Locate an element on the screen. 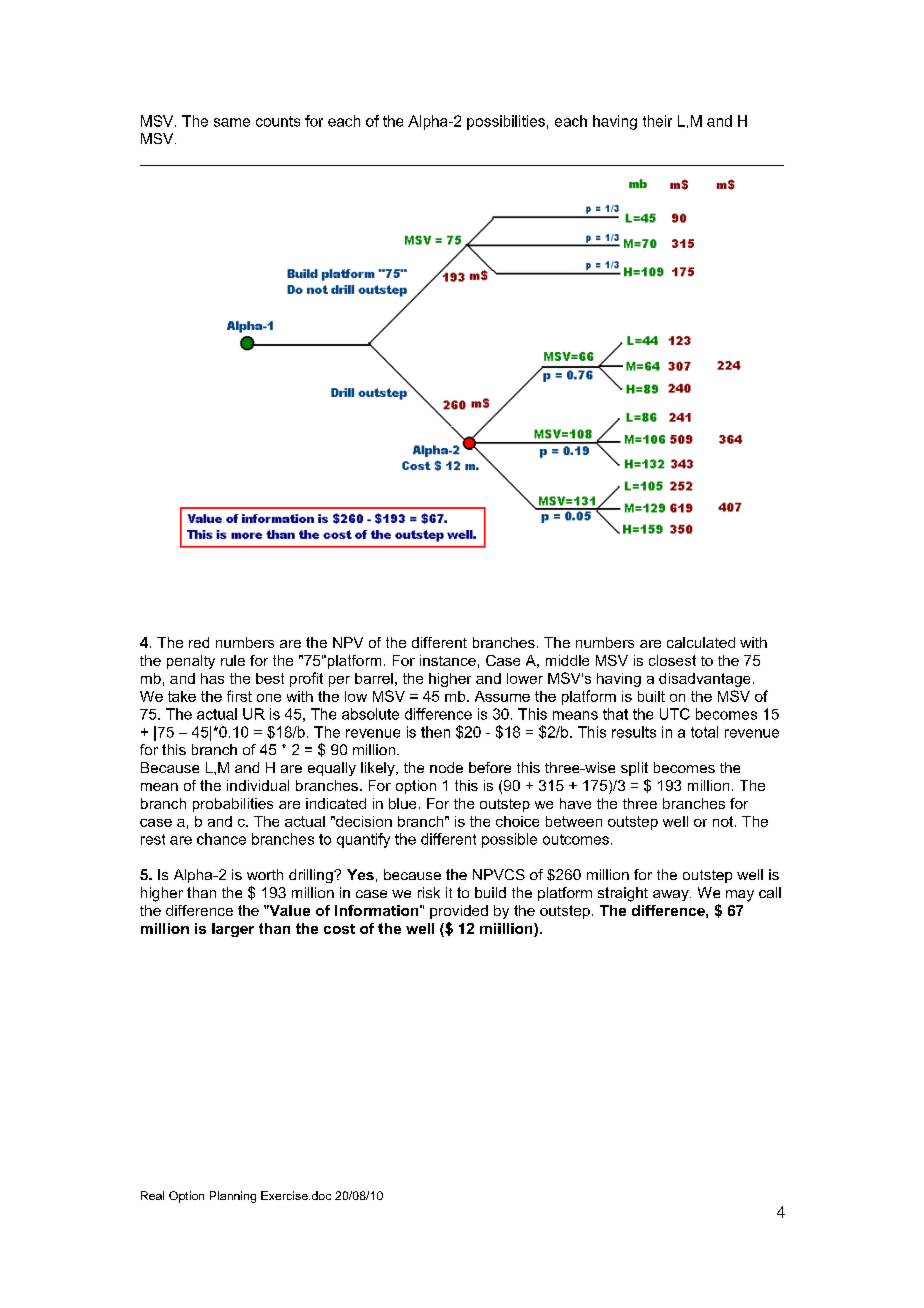 Image resolution: width=924 pixels, height=1308 pixels. possibilities is located at coordinates (506, 122).
